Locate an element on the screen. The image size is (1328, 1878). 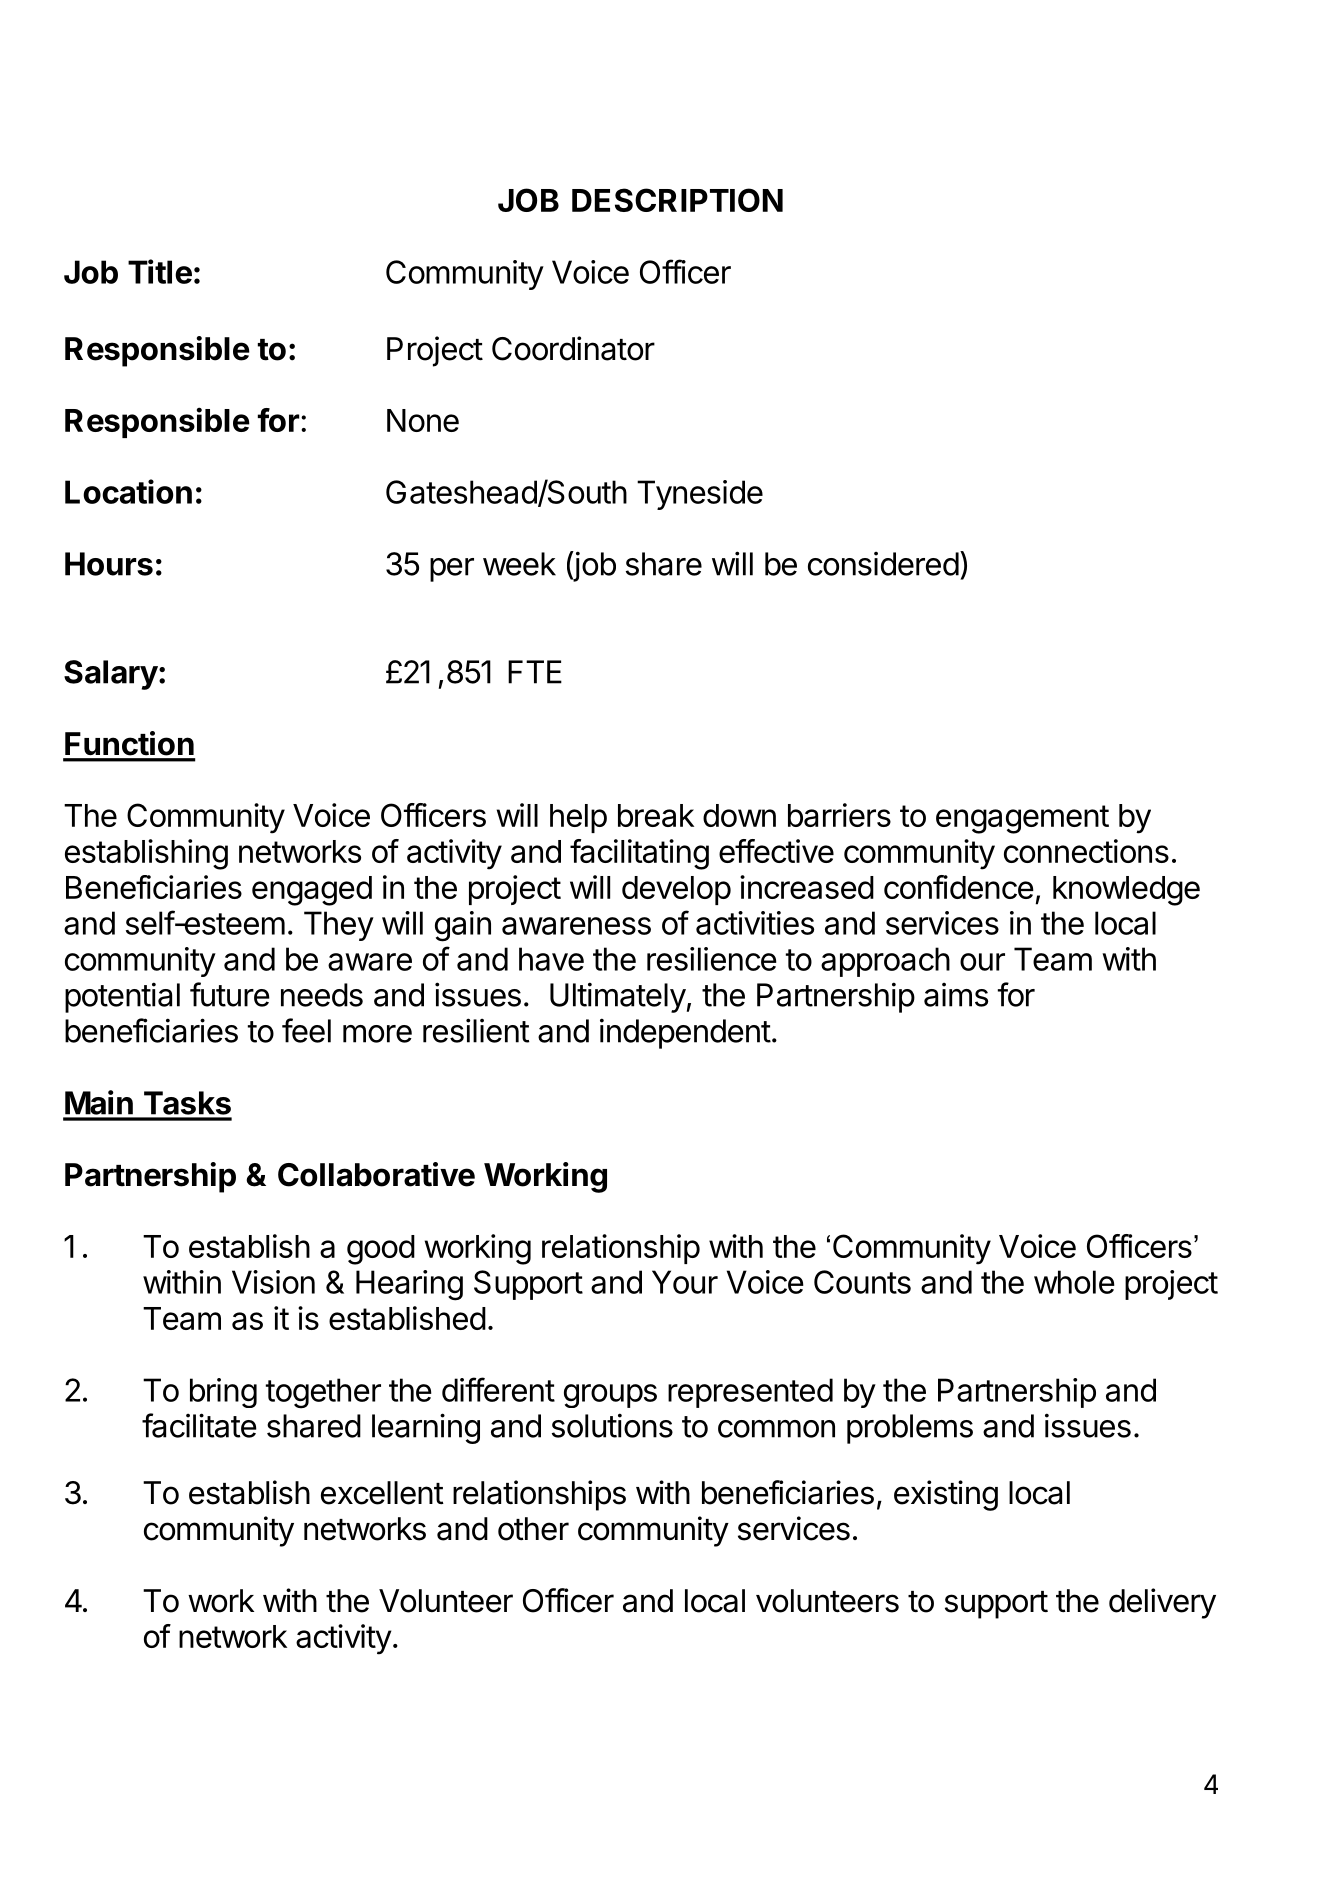
confidence is located at coordinates (959, 887).
